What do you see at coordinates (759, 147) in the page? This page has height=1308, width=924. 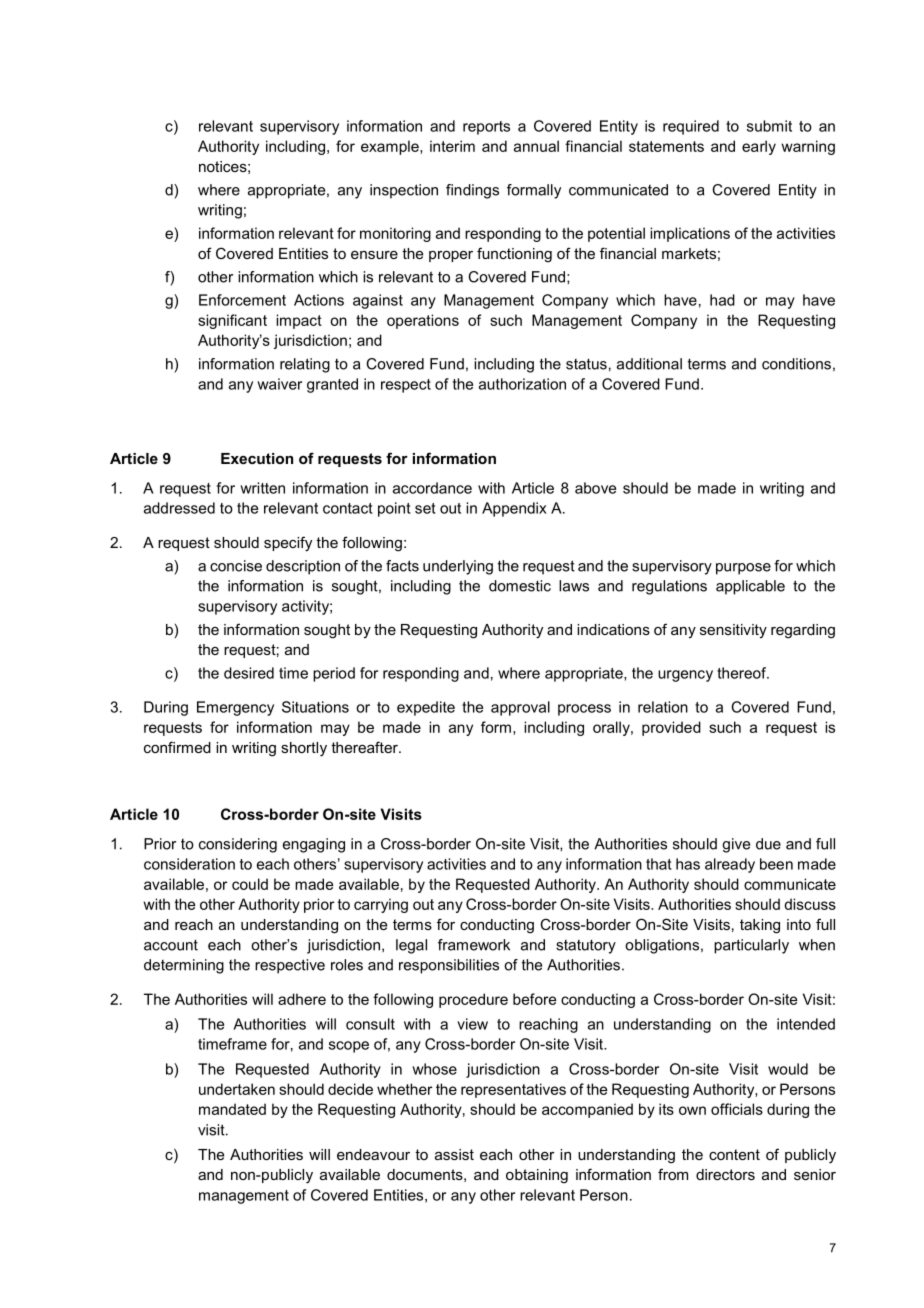 I see `early` at bounding box center [759, 147].
